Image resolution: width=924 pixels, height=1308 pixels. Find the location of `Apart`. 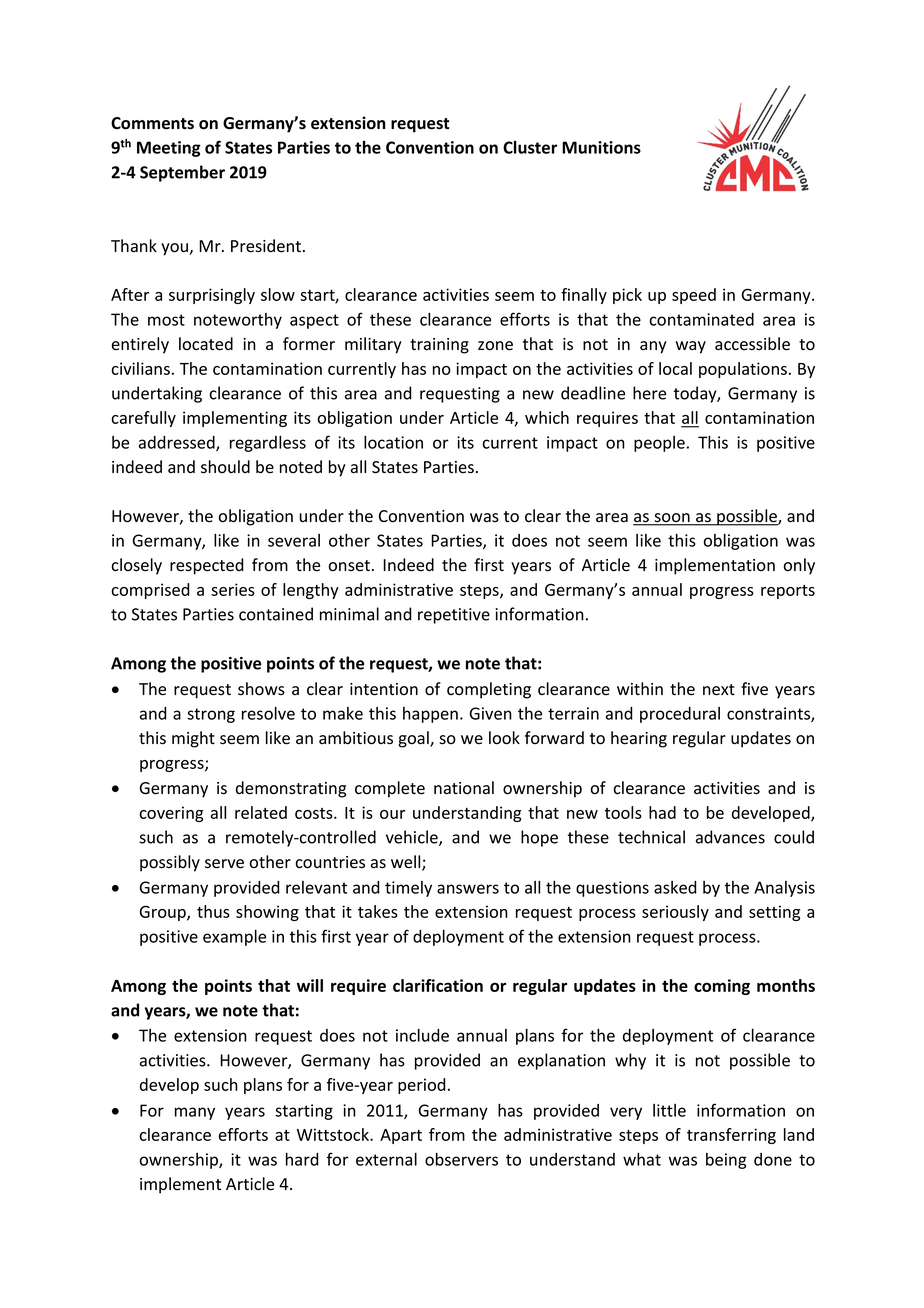

Apart is located at coordinates (401, 1136).
